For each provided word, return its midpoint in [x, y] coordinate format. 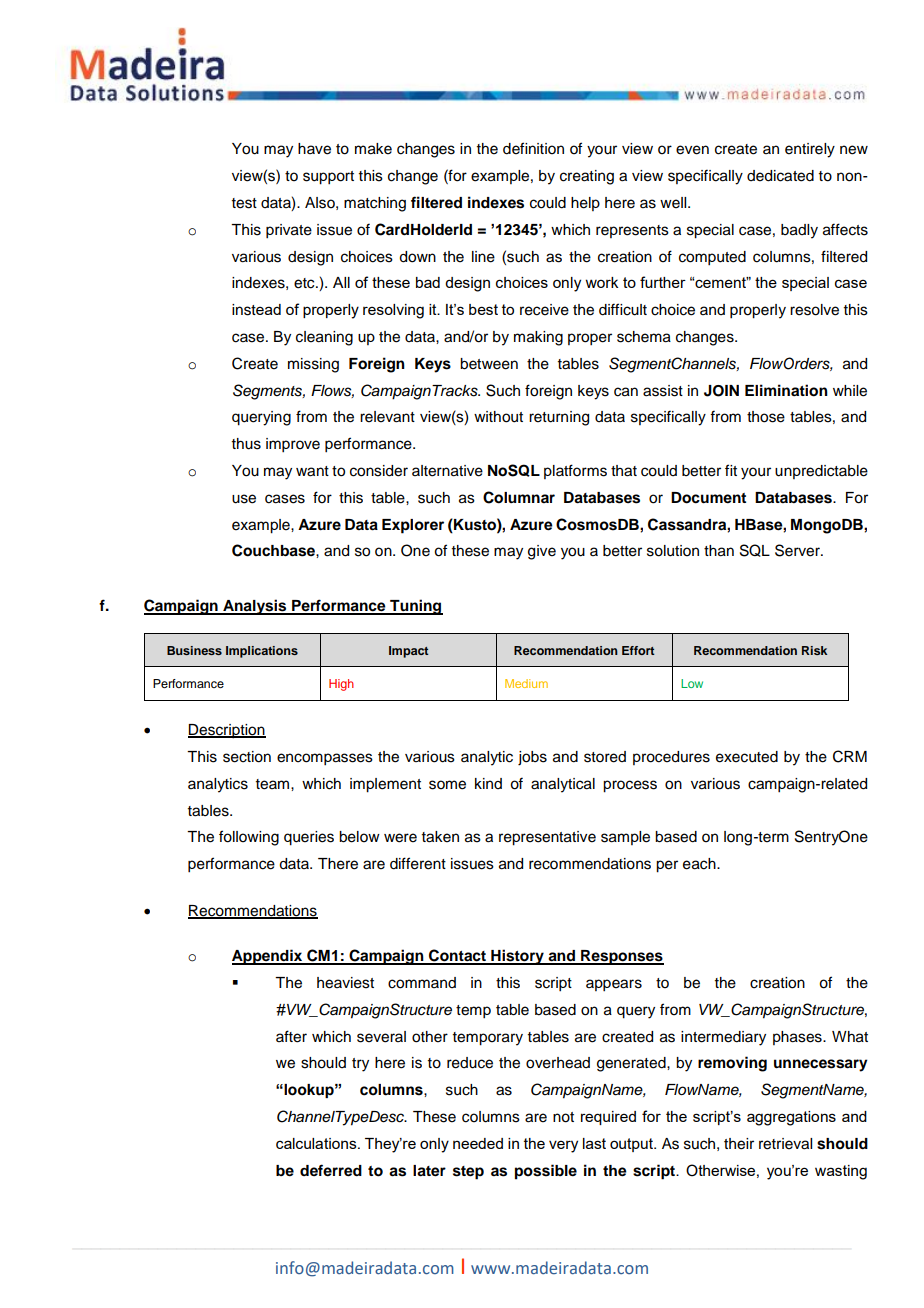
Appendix [268, 957]
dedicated [780, 176]
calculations [317, 1143]
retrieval [785, 1144]
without [498, 417]
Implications [262, 652]
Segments [269, 392]
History [517, 957]
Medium [526, 683]
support [328, 178]
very [563, 1146]
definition [533, 148]
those [766, 417]
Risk [814, 650]
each [700, 864]
